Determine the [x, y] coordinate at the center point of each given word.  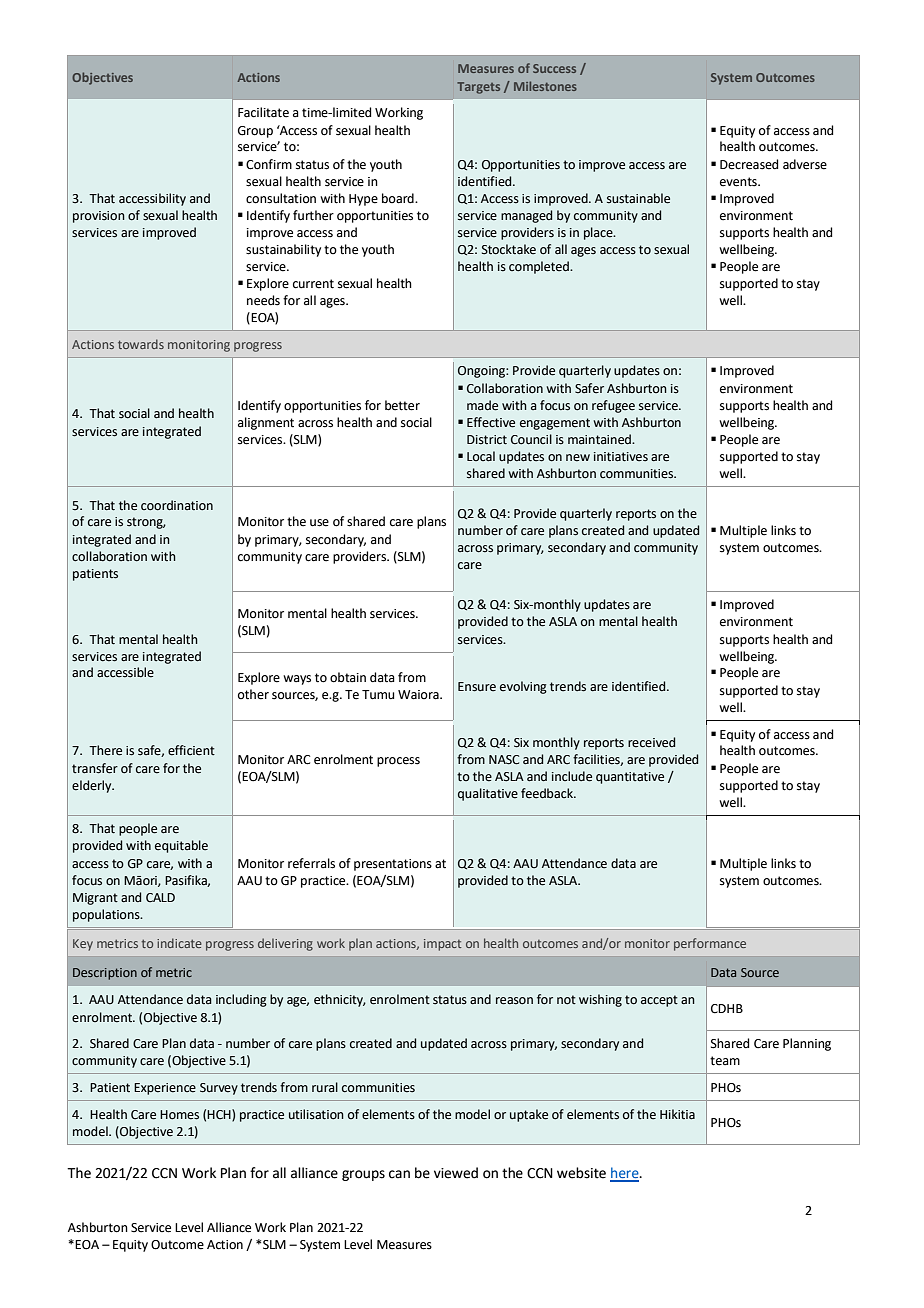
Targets [478, 88]
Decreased [749, 164]
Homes [179, 1115]
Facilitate [263, 112]
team [725, 1061]
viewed [456, 1173]
